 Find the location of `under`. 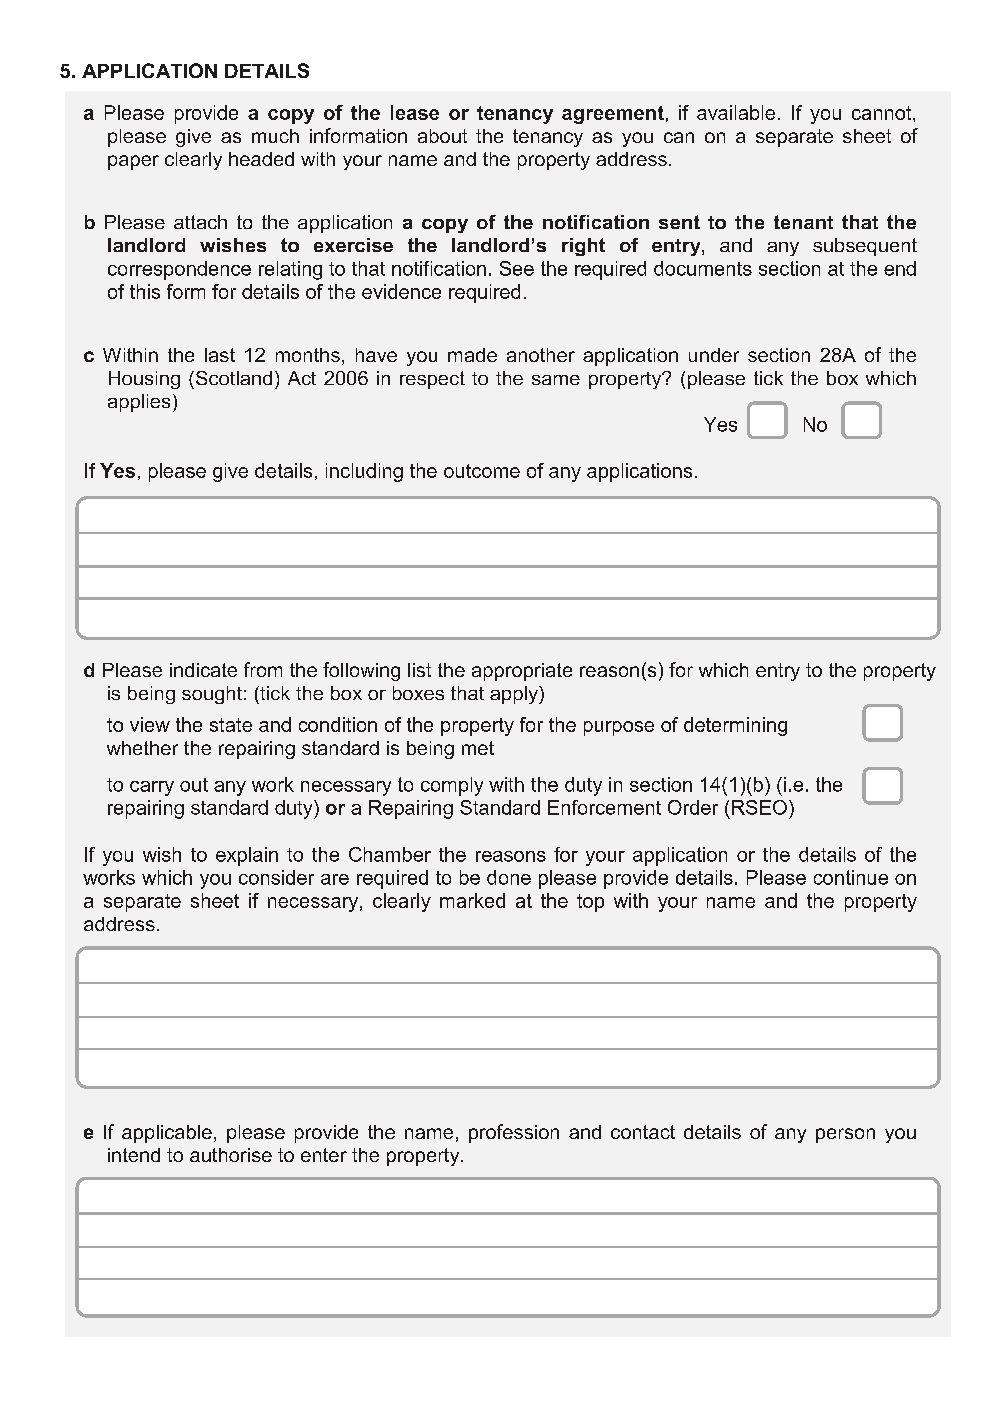

under is located at coordinates (714, 355).
